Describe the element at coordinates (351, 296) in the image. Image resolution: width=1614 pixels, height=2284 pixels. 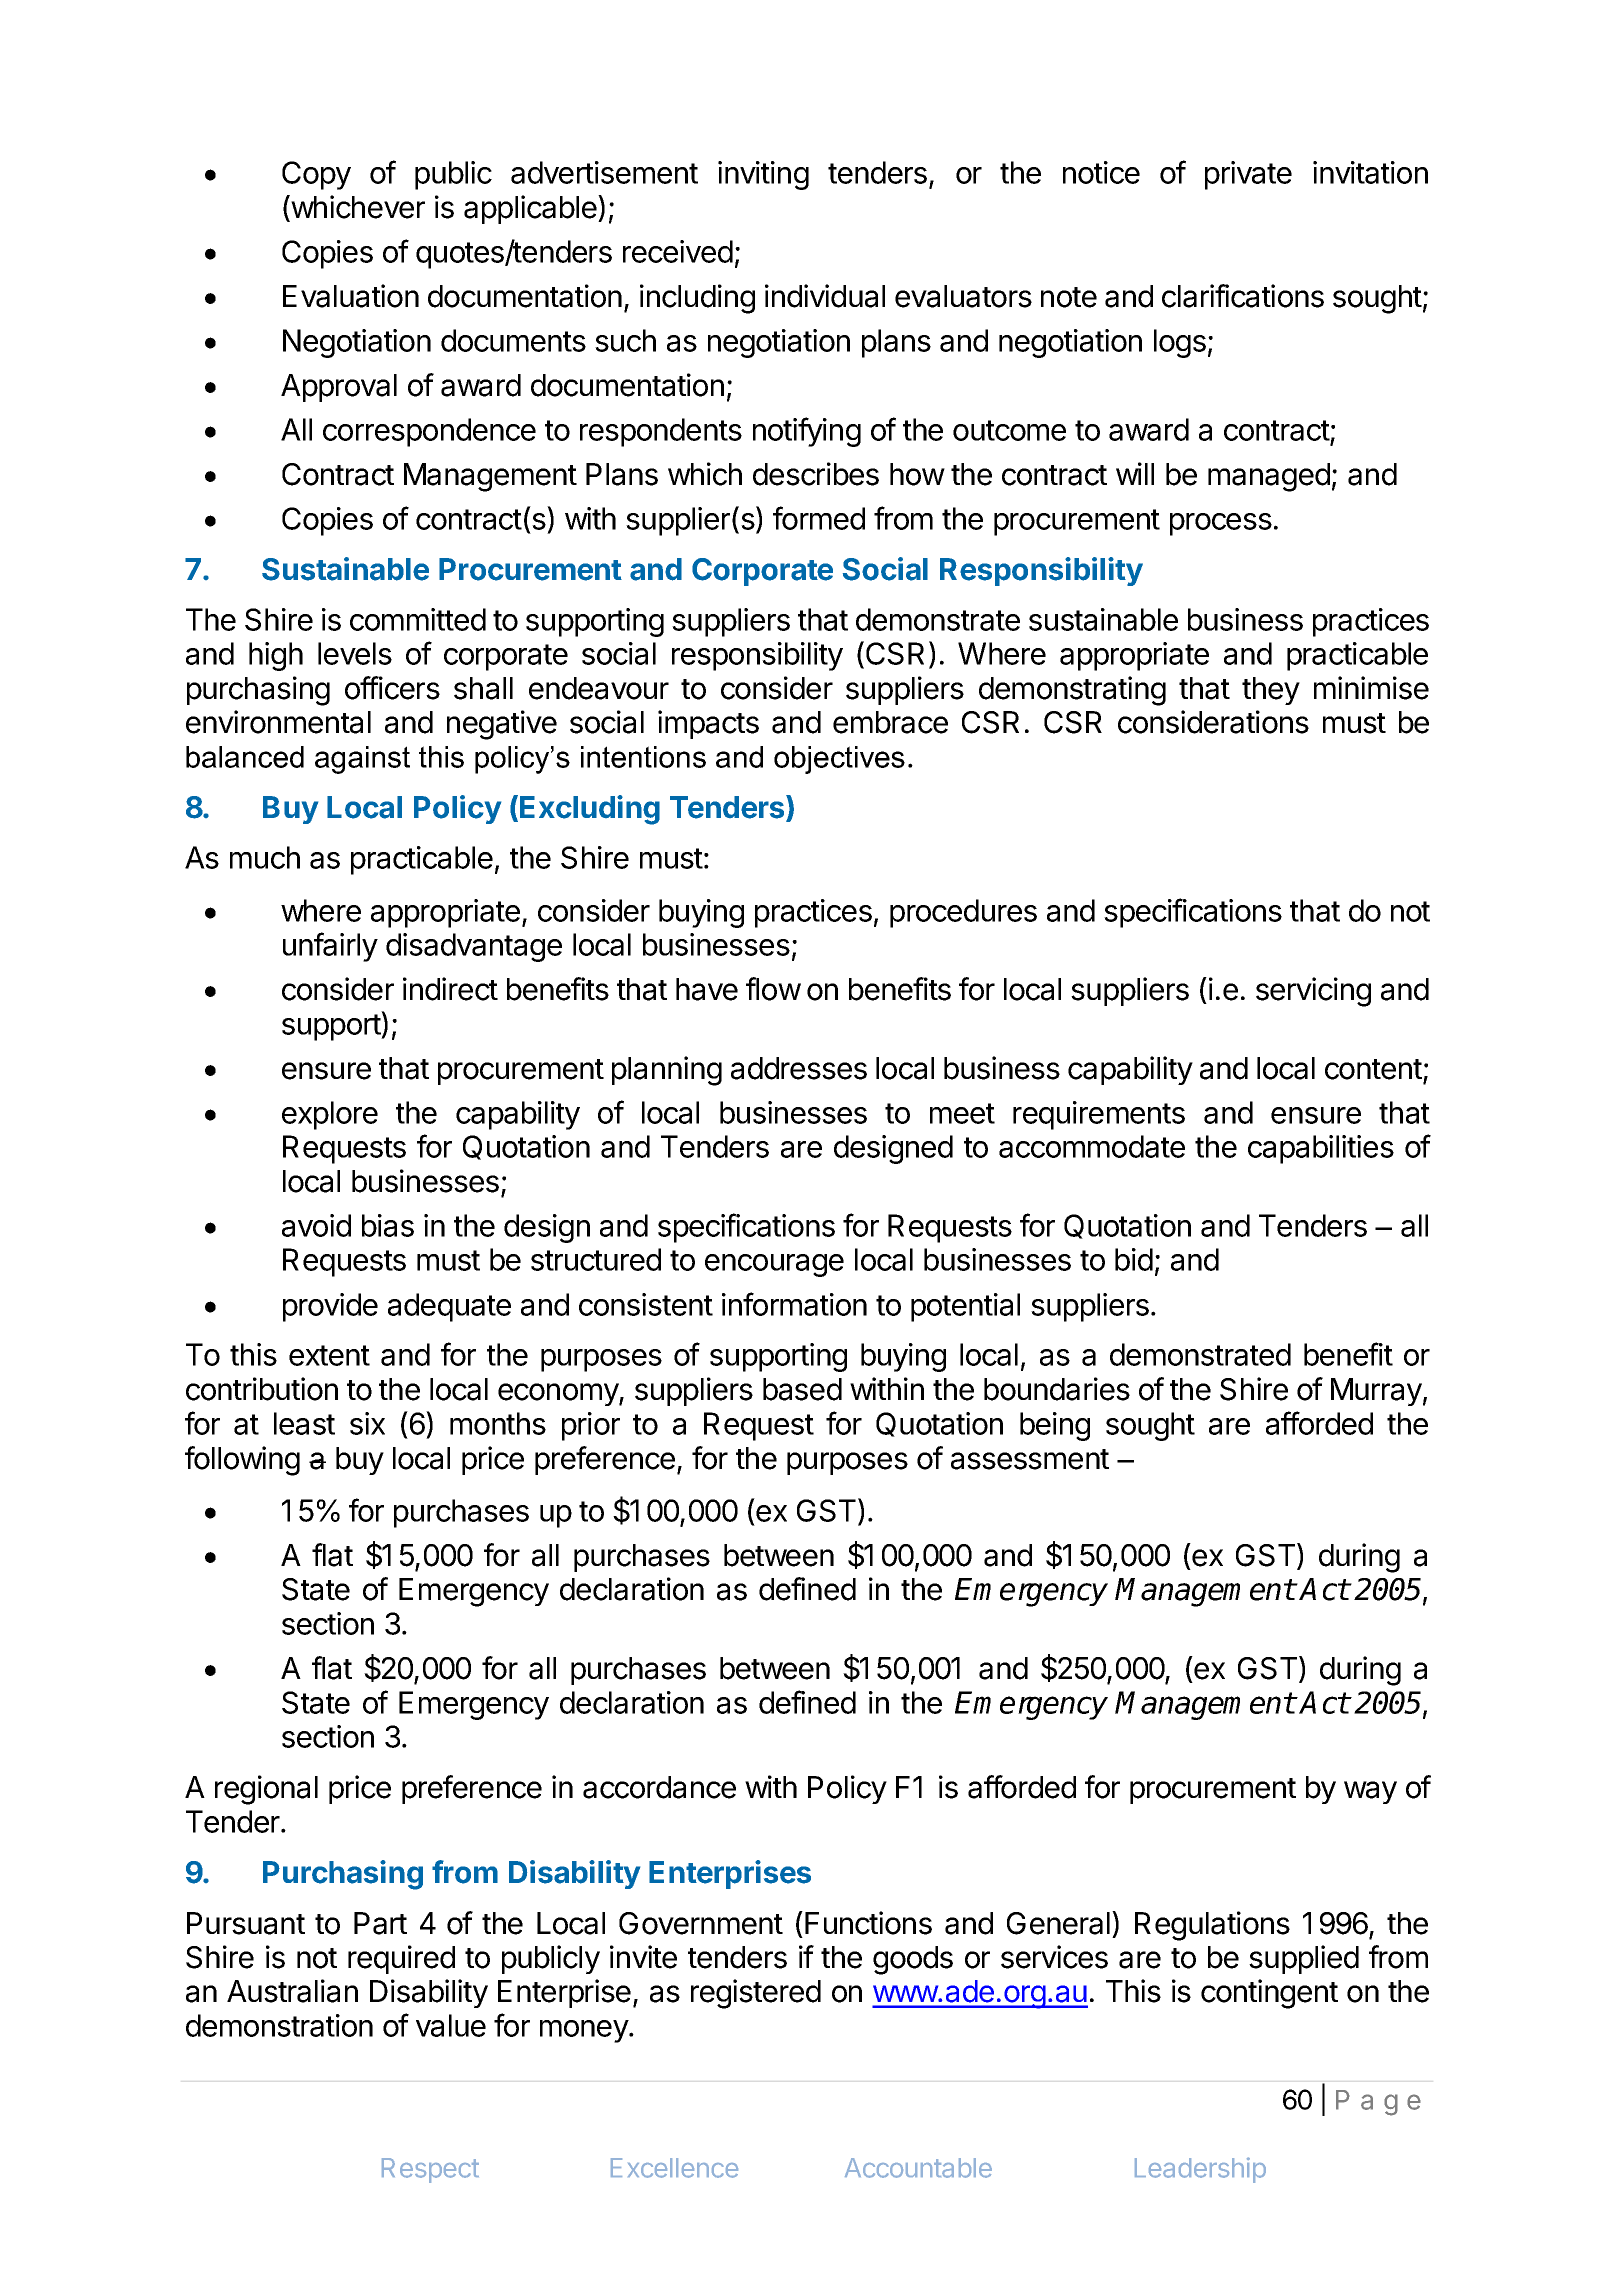
I see `Evaluation` at that location.
